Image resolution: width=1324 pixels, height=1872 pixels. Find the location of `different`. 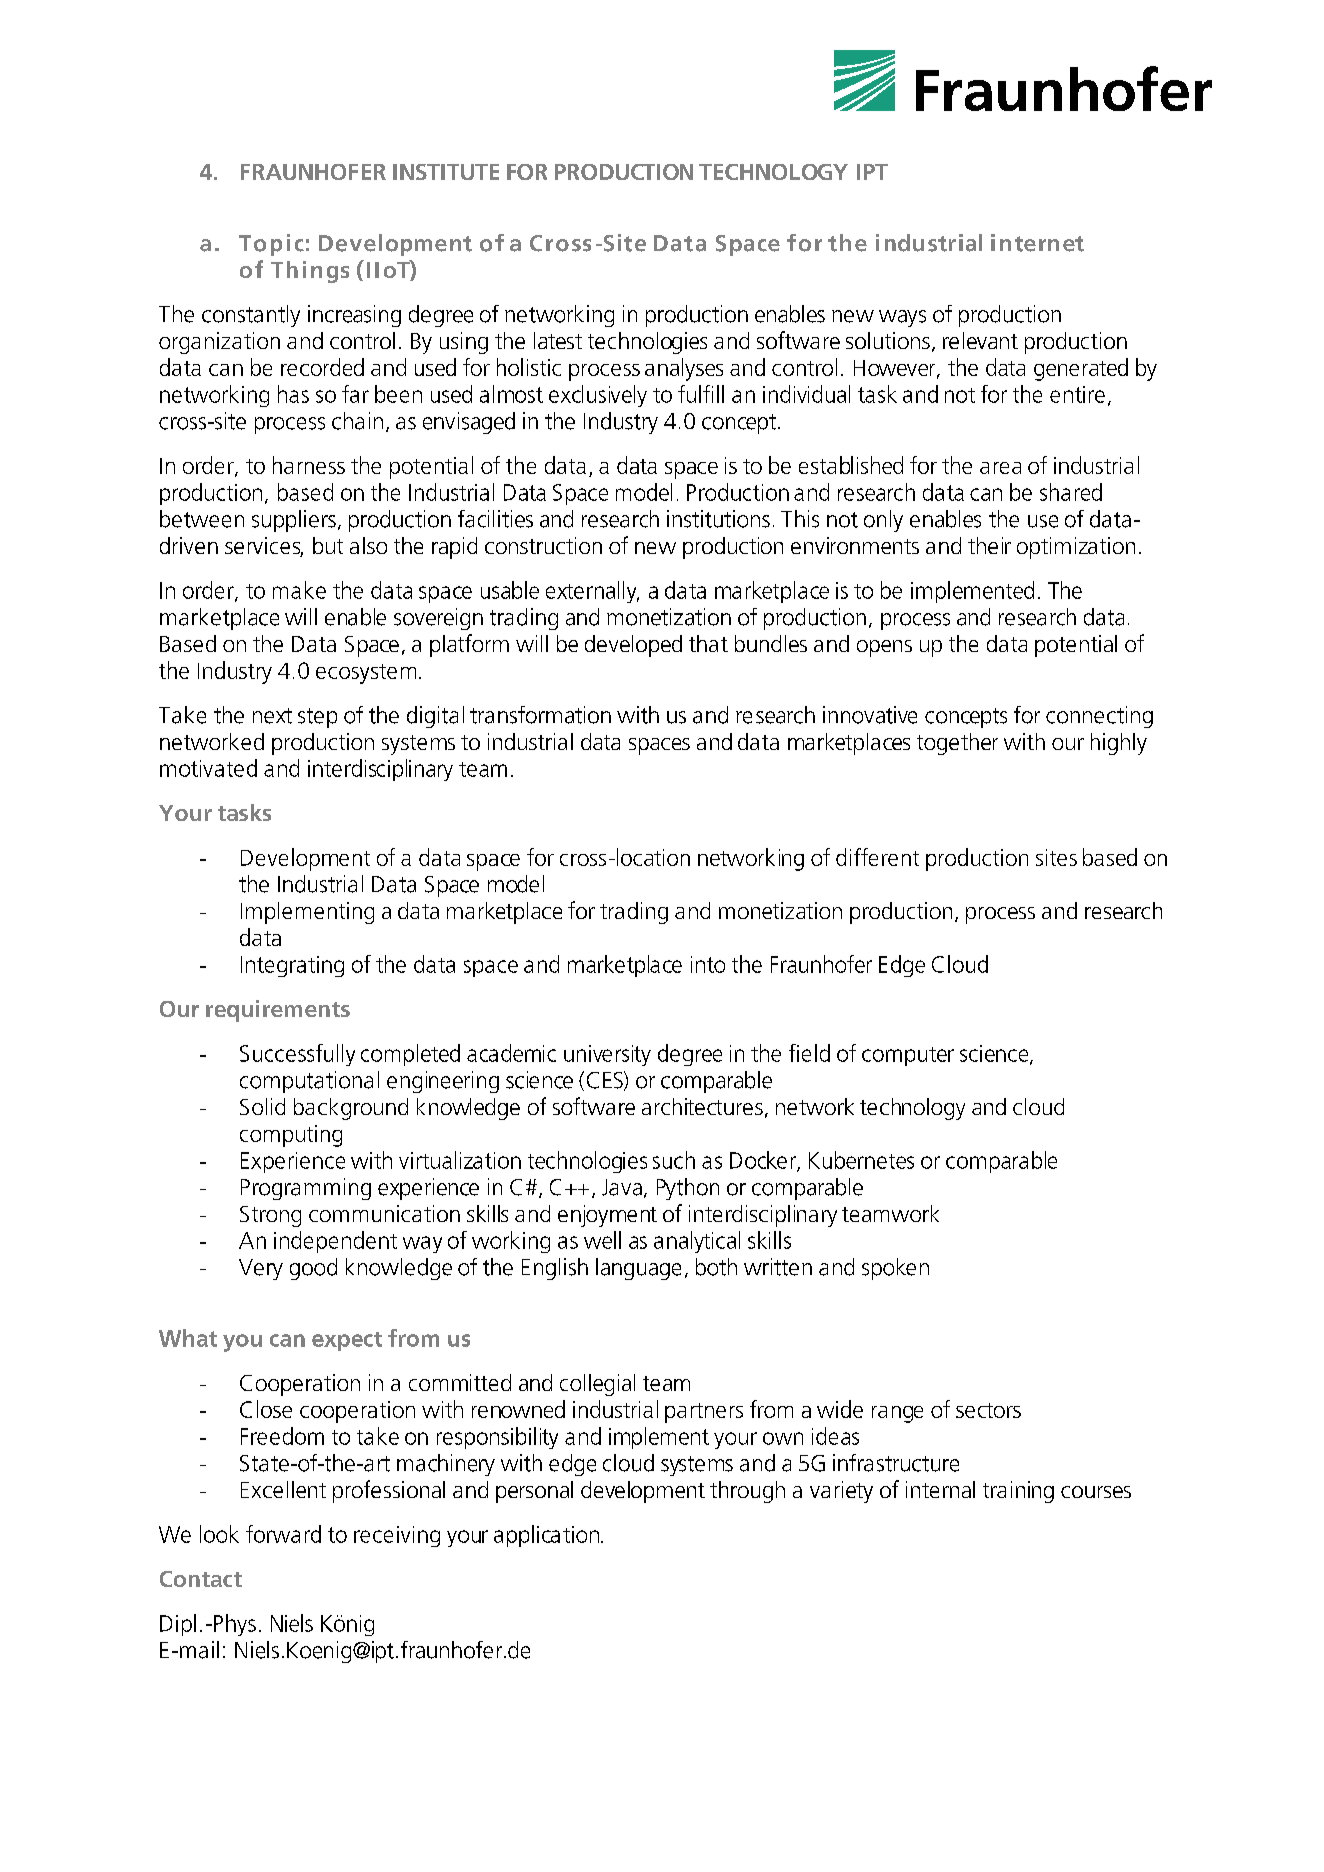

different is located at coordinates (877, 857).
